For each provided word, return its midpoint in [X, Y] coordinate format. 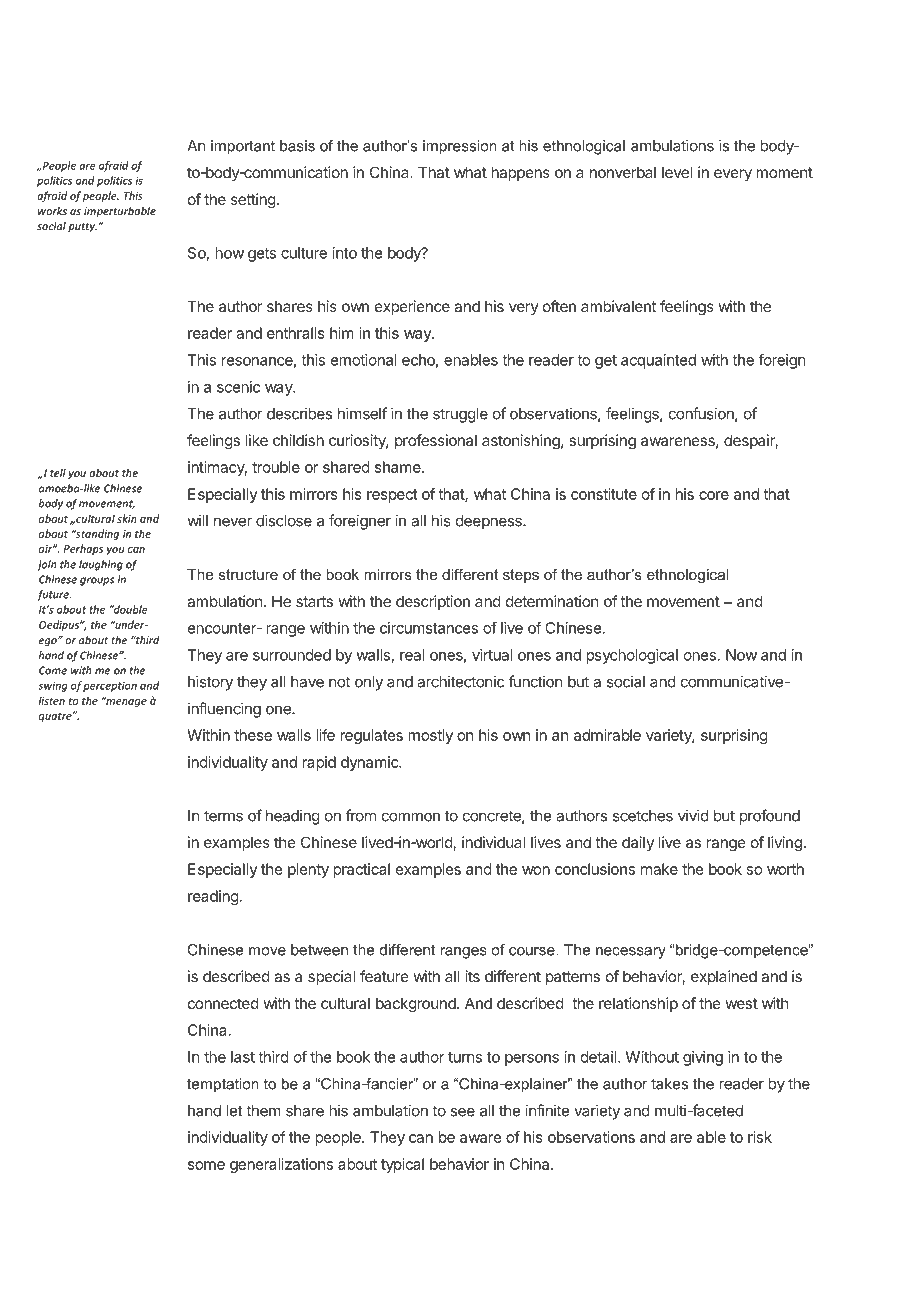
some [206, 1165]
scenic [238, 387]
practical [361, 870]
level [677, 172]
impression [460, 147]
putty [82, 227]
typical [402, 1165]
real [412, 655]
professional [436, 441]
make [659, 869]
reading [213, 897]
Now [741, 655]
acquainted [658, 361]
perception [110, 687]
